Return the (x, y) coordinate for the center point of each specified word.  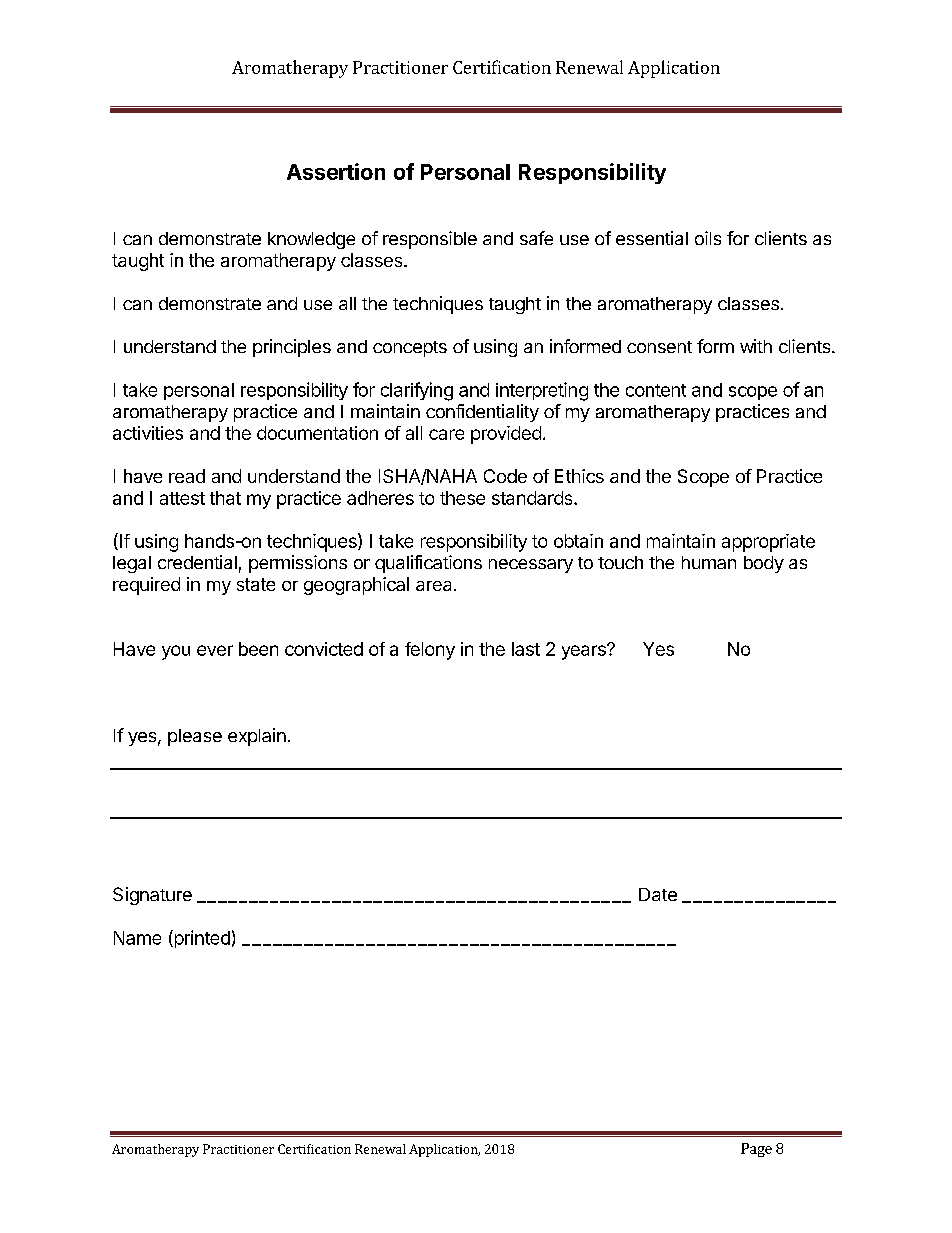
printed (201, 939)
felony (430, 651)
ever (215, 650)
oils (708, 238)
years (585, 652)
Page (756, 1150)
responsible (430, 240)
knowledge (311, 240)
